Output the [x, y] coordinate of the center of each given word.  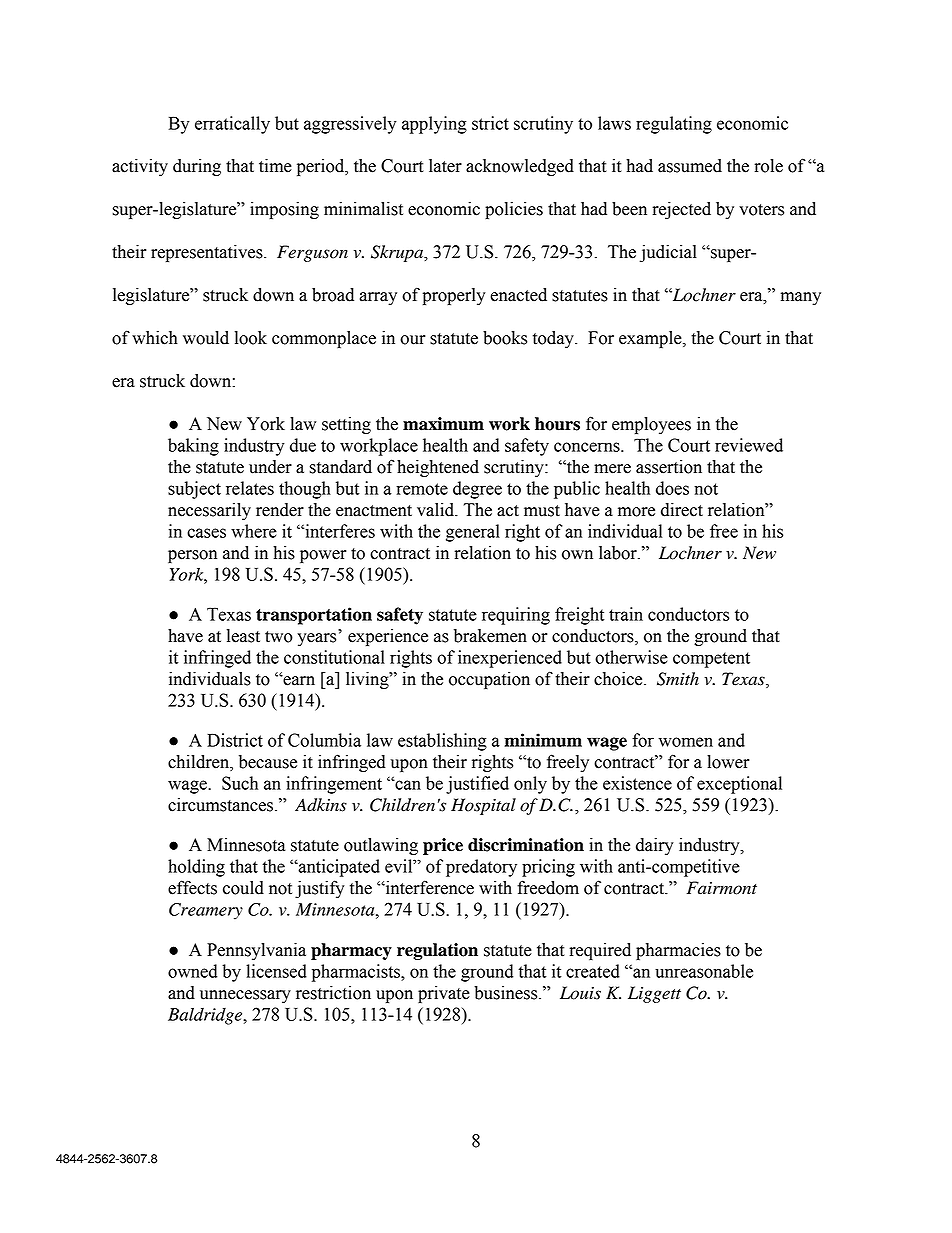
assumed [690, 166]
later [445, 166]
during [197, 167]
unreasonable [704, 971]
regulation [437, 951]
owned [192, 971]
